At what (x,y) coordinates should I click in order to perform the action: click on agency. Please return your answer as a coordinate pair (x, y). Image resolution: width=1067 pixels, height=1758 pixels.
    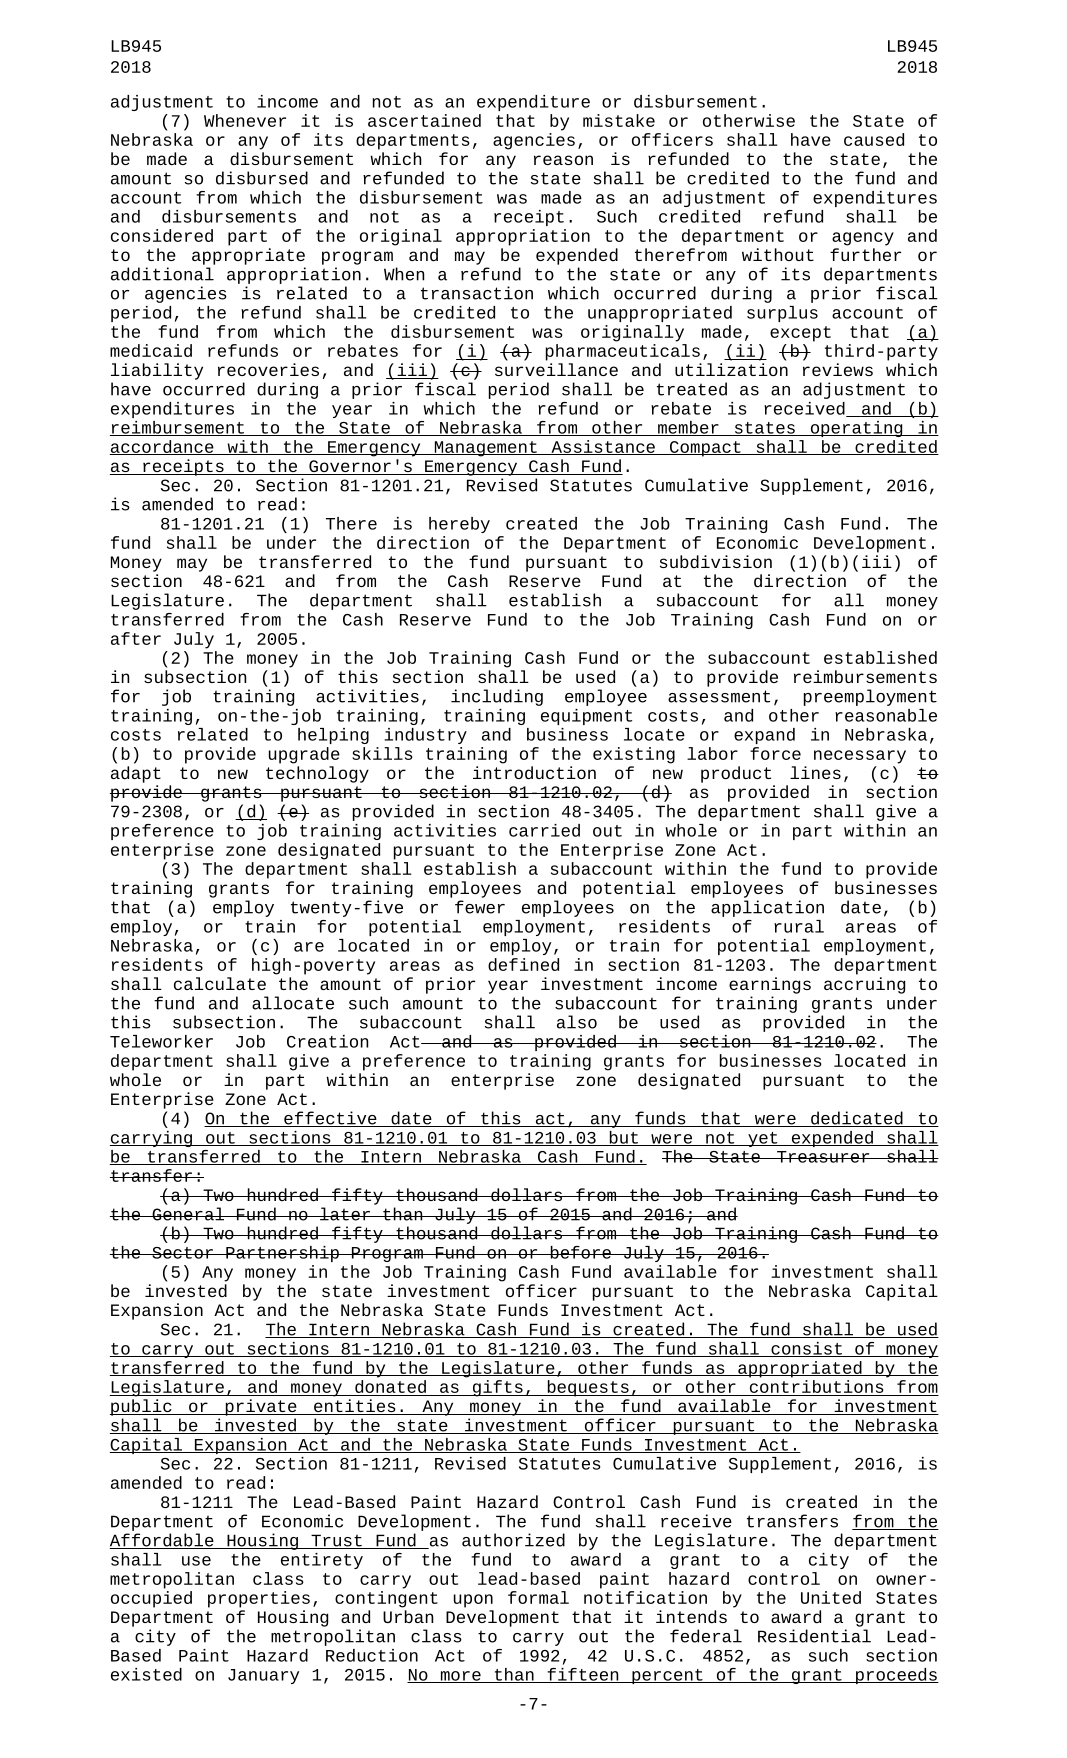
    Looking at the image, I should click on (863, 239).
